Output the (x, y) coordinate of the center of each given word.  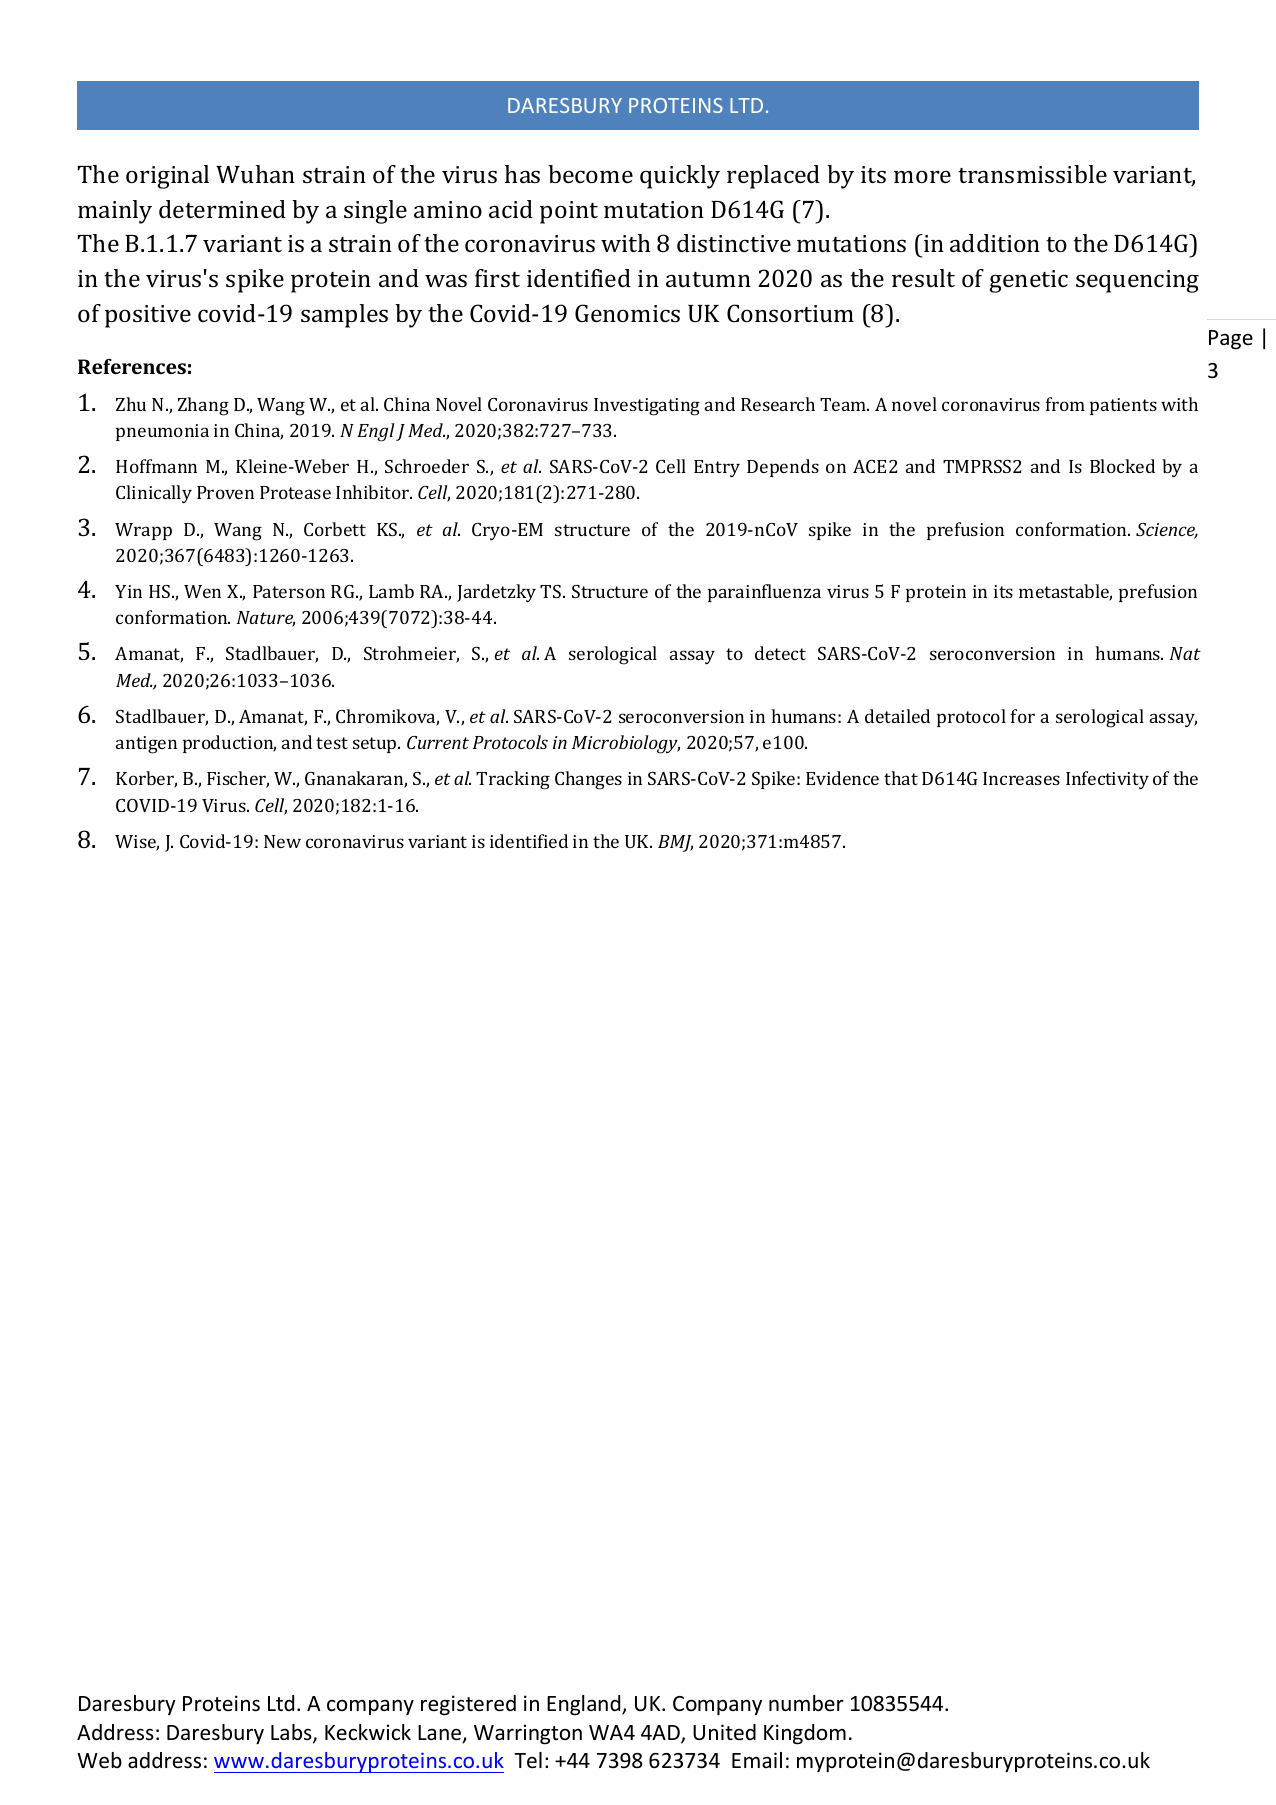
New (282, 841)
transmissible (1032, 174)
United (724, 1732)
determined (222, 209)
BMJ (675, 843)
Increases (1021, 778)
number (806, 1703)
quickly (680, 177)
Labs (292, 1733)
